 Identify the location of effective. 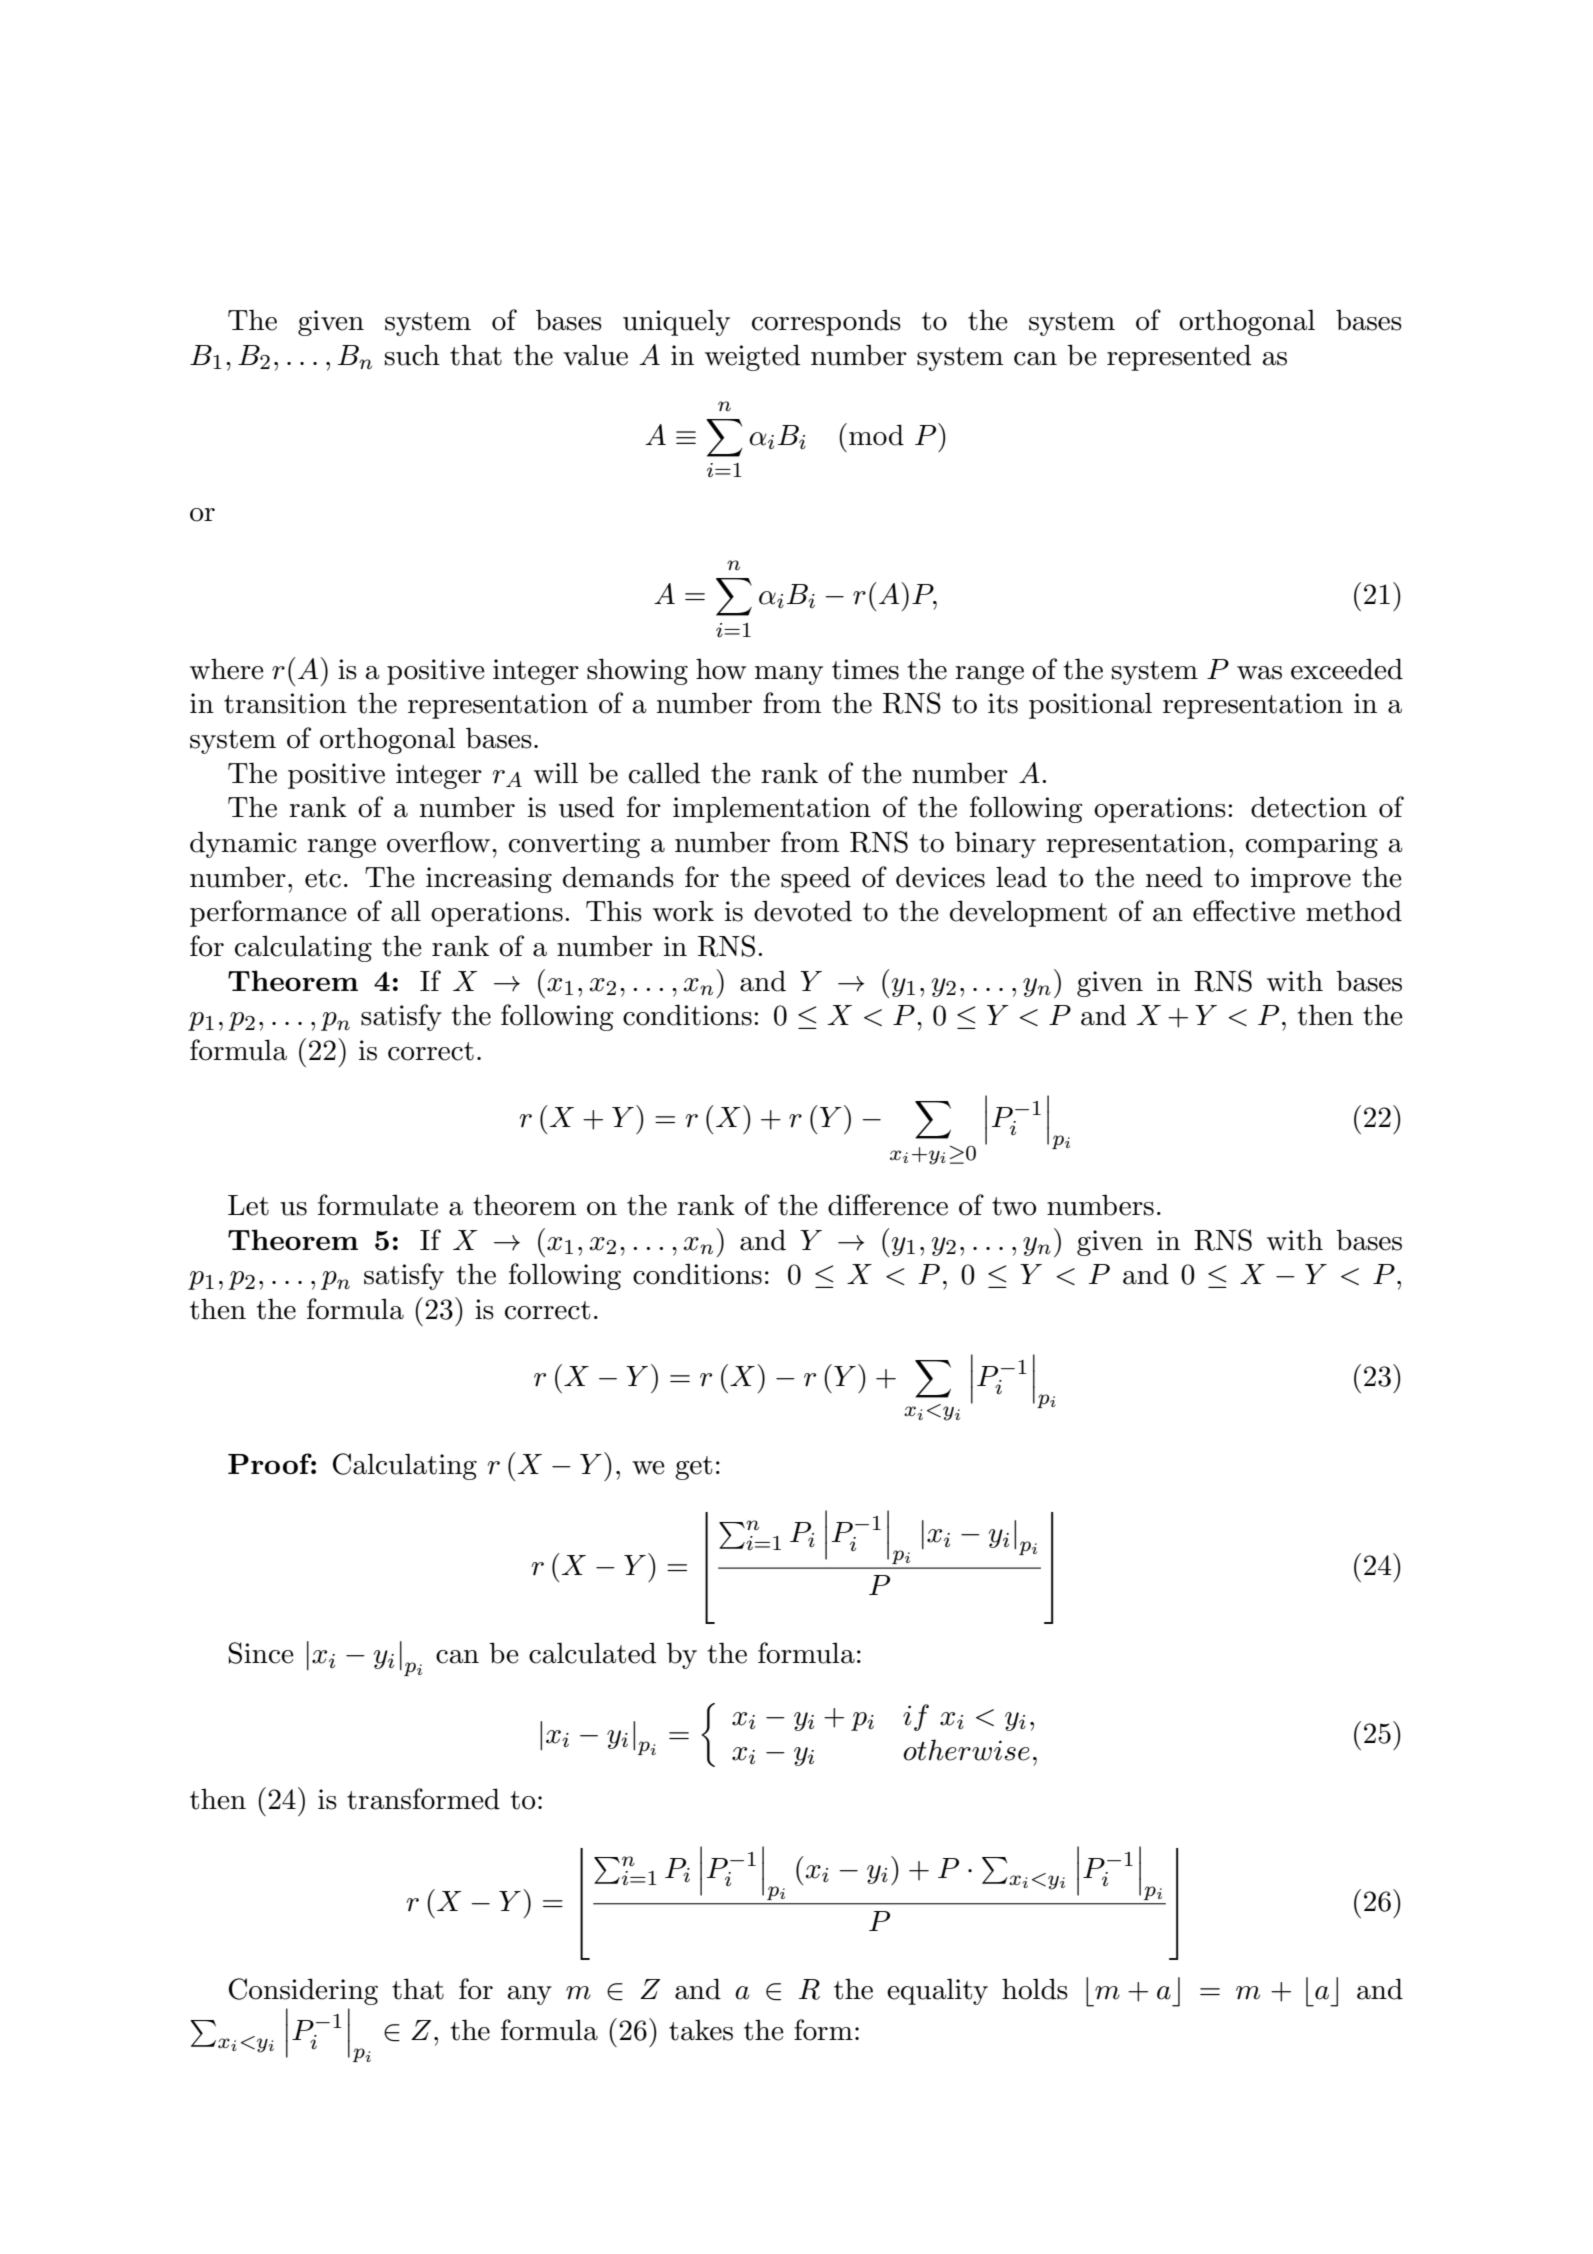
(1244, 911).
